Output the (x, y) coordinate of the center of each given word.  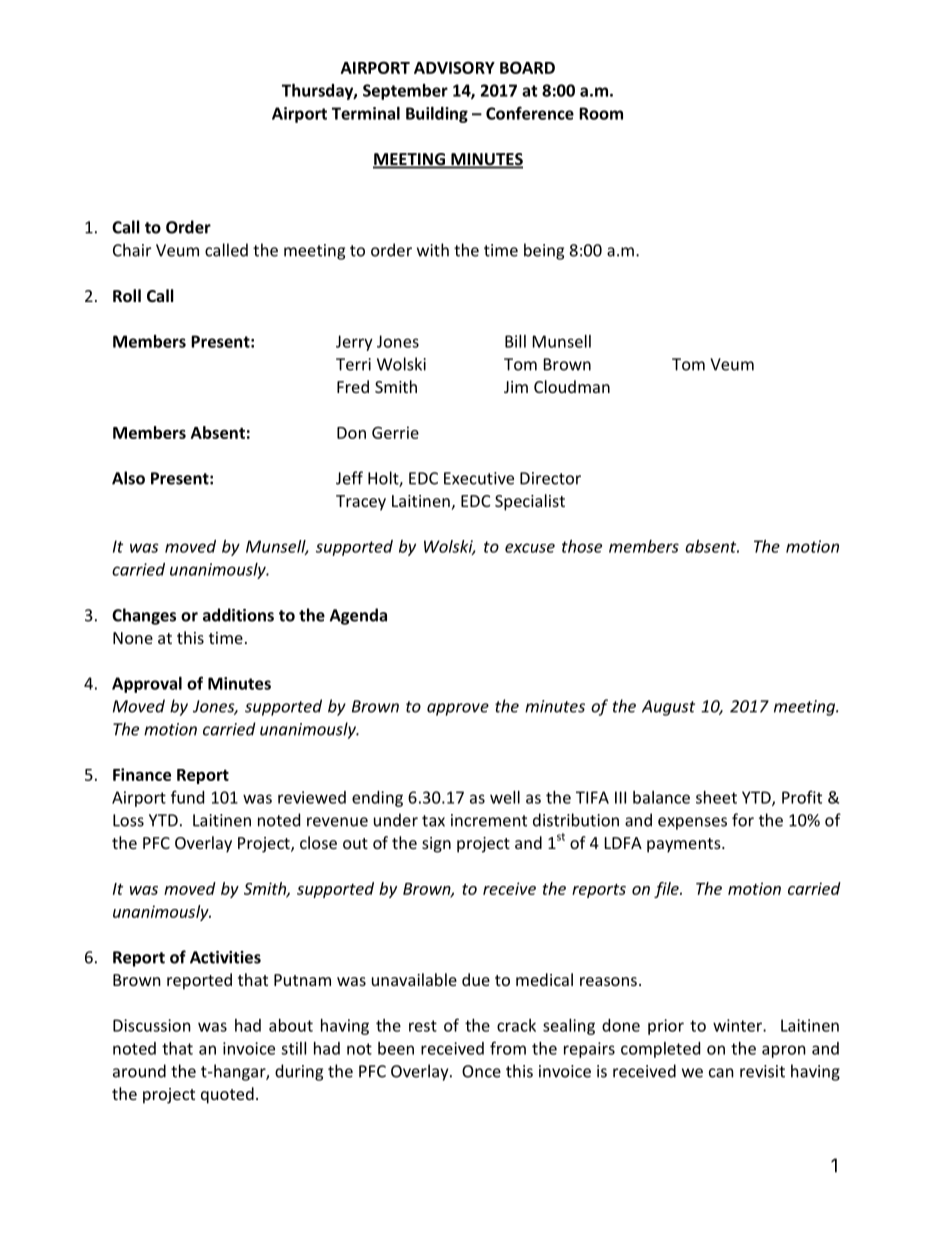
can (721, 1073)
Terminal (366, 113)
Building (437, 115)
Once (481, 1071)
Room (601, 113)
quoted (227, 1095)
